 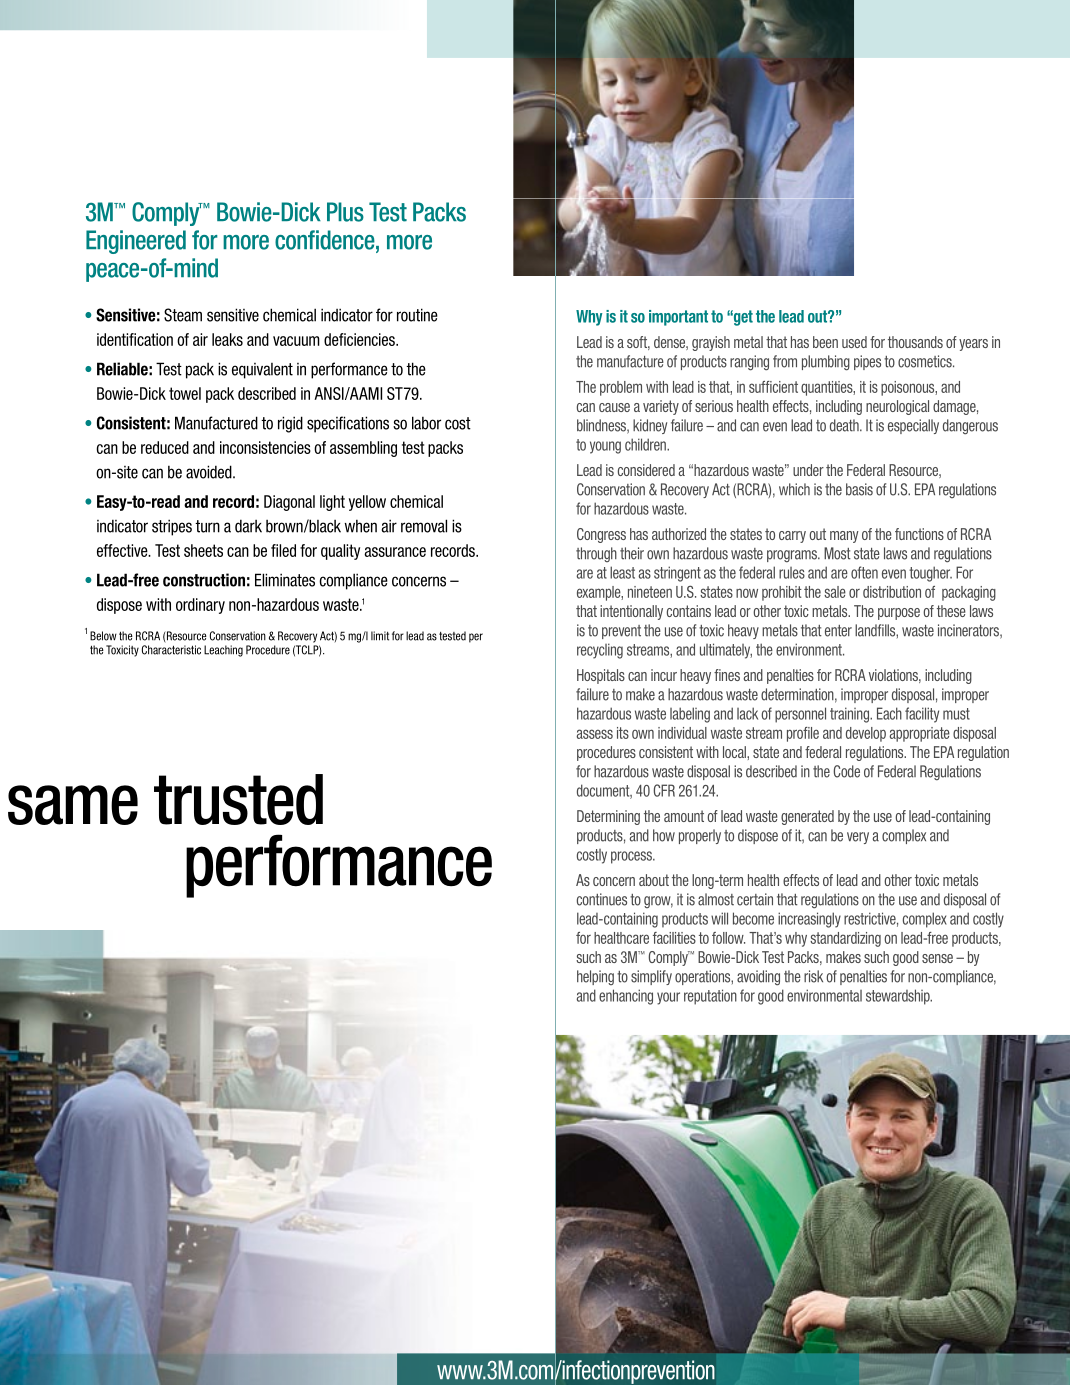 What do you see at coordinates (136, 242) in the screenshot?
I see `Engineered` at bounding box center [136, 242].
